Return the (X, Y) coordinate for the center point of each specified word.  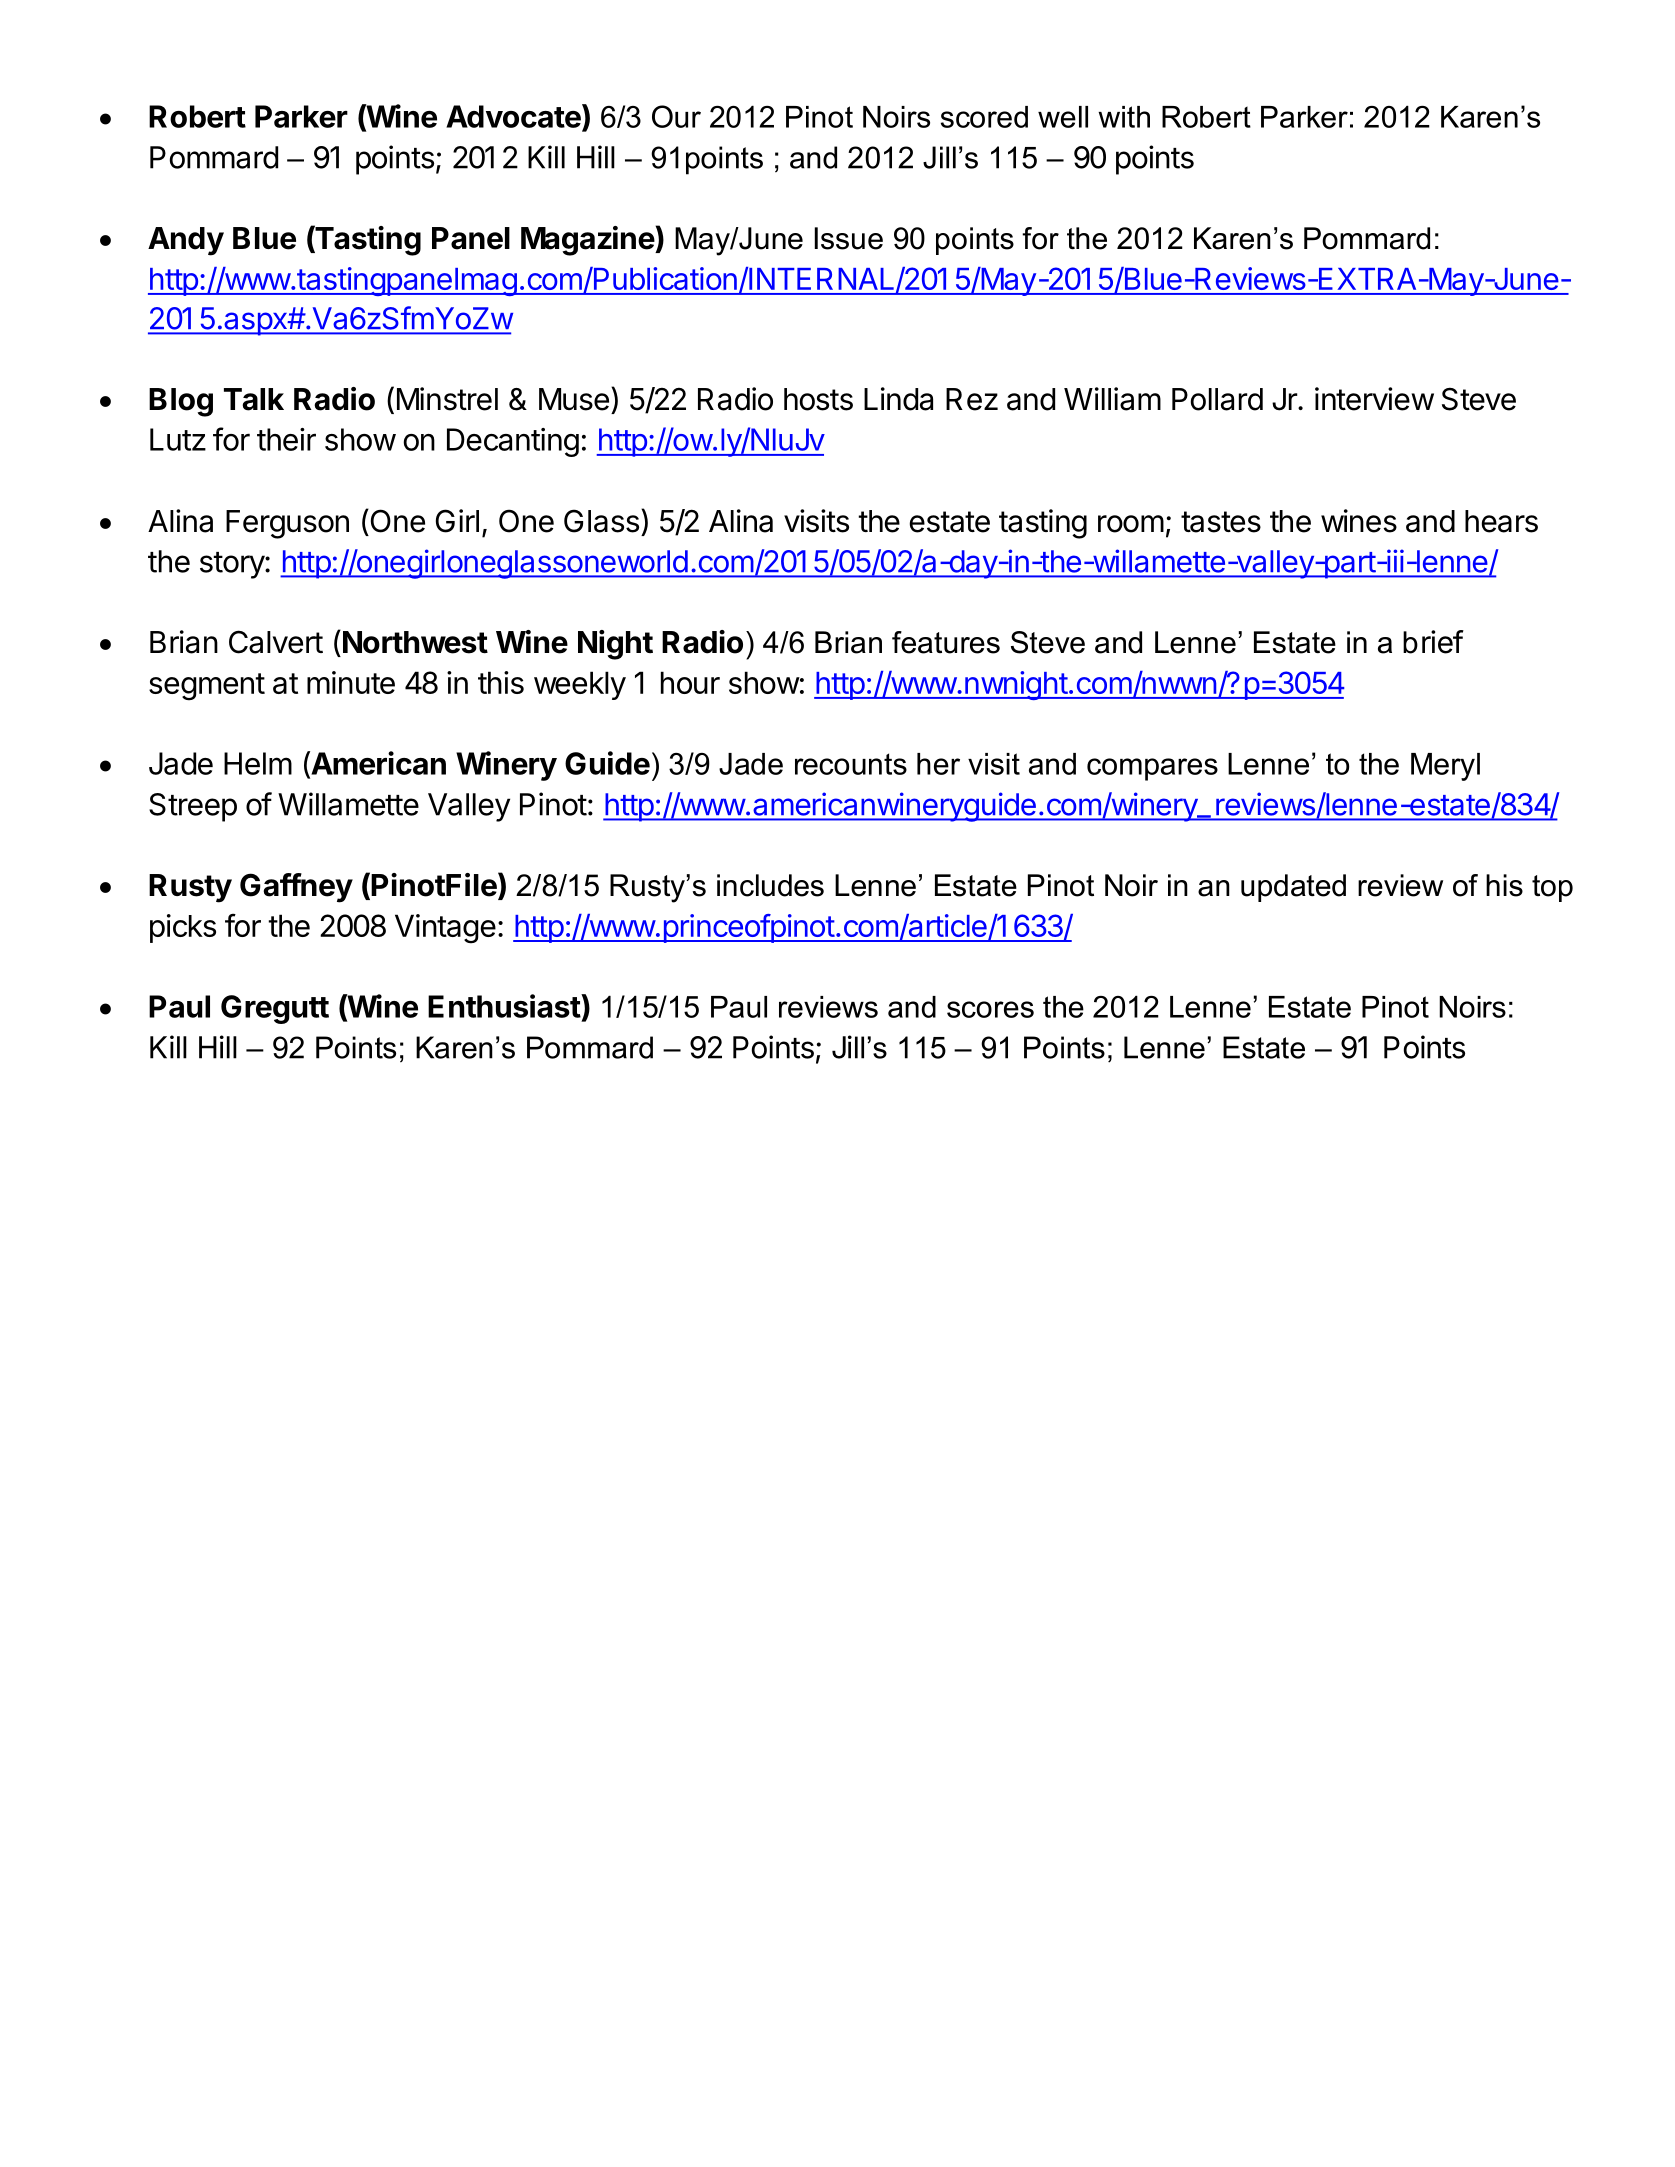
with (1124, 117)
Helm (258, 763)
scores (990, 1009)
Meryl (1445, 767)
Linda (898, 399)
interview (1374, 399)
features (946, 642)
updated (1293, 888)
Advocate (513, 116)
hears (1501, 521)
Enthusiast (505, 1006)
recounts (851, 764)
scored (984, 117)
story (233, 565)
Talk (254, 399)
